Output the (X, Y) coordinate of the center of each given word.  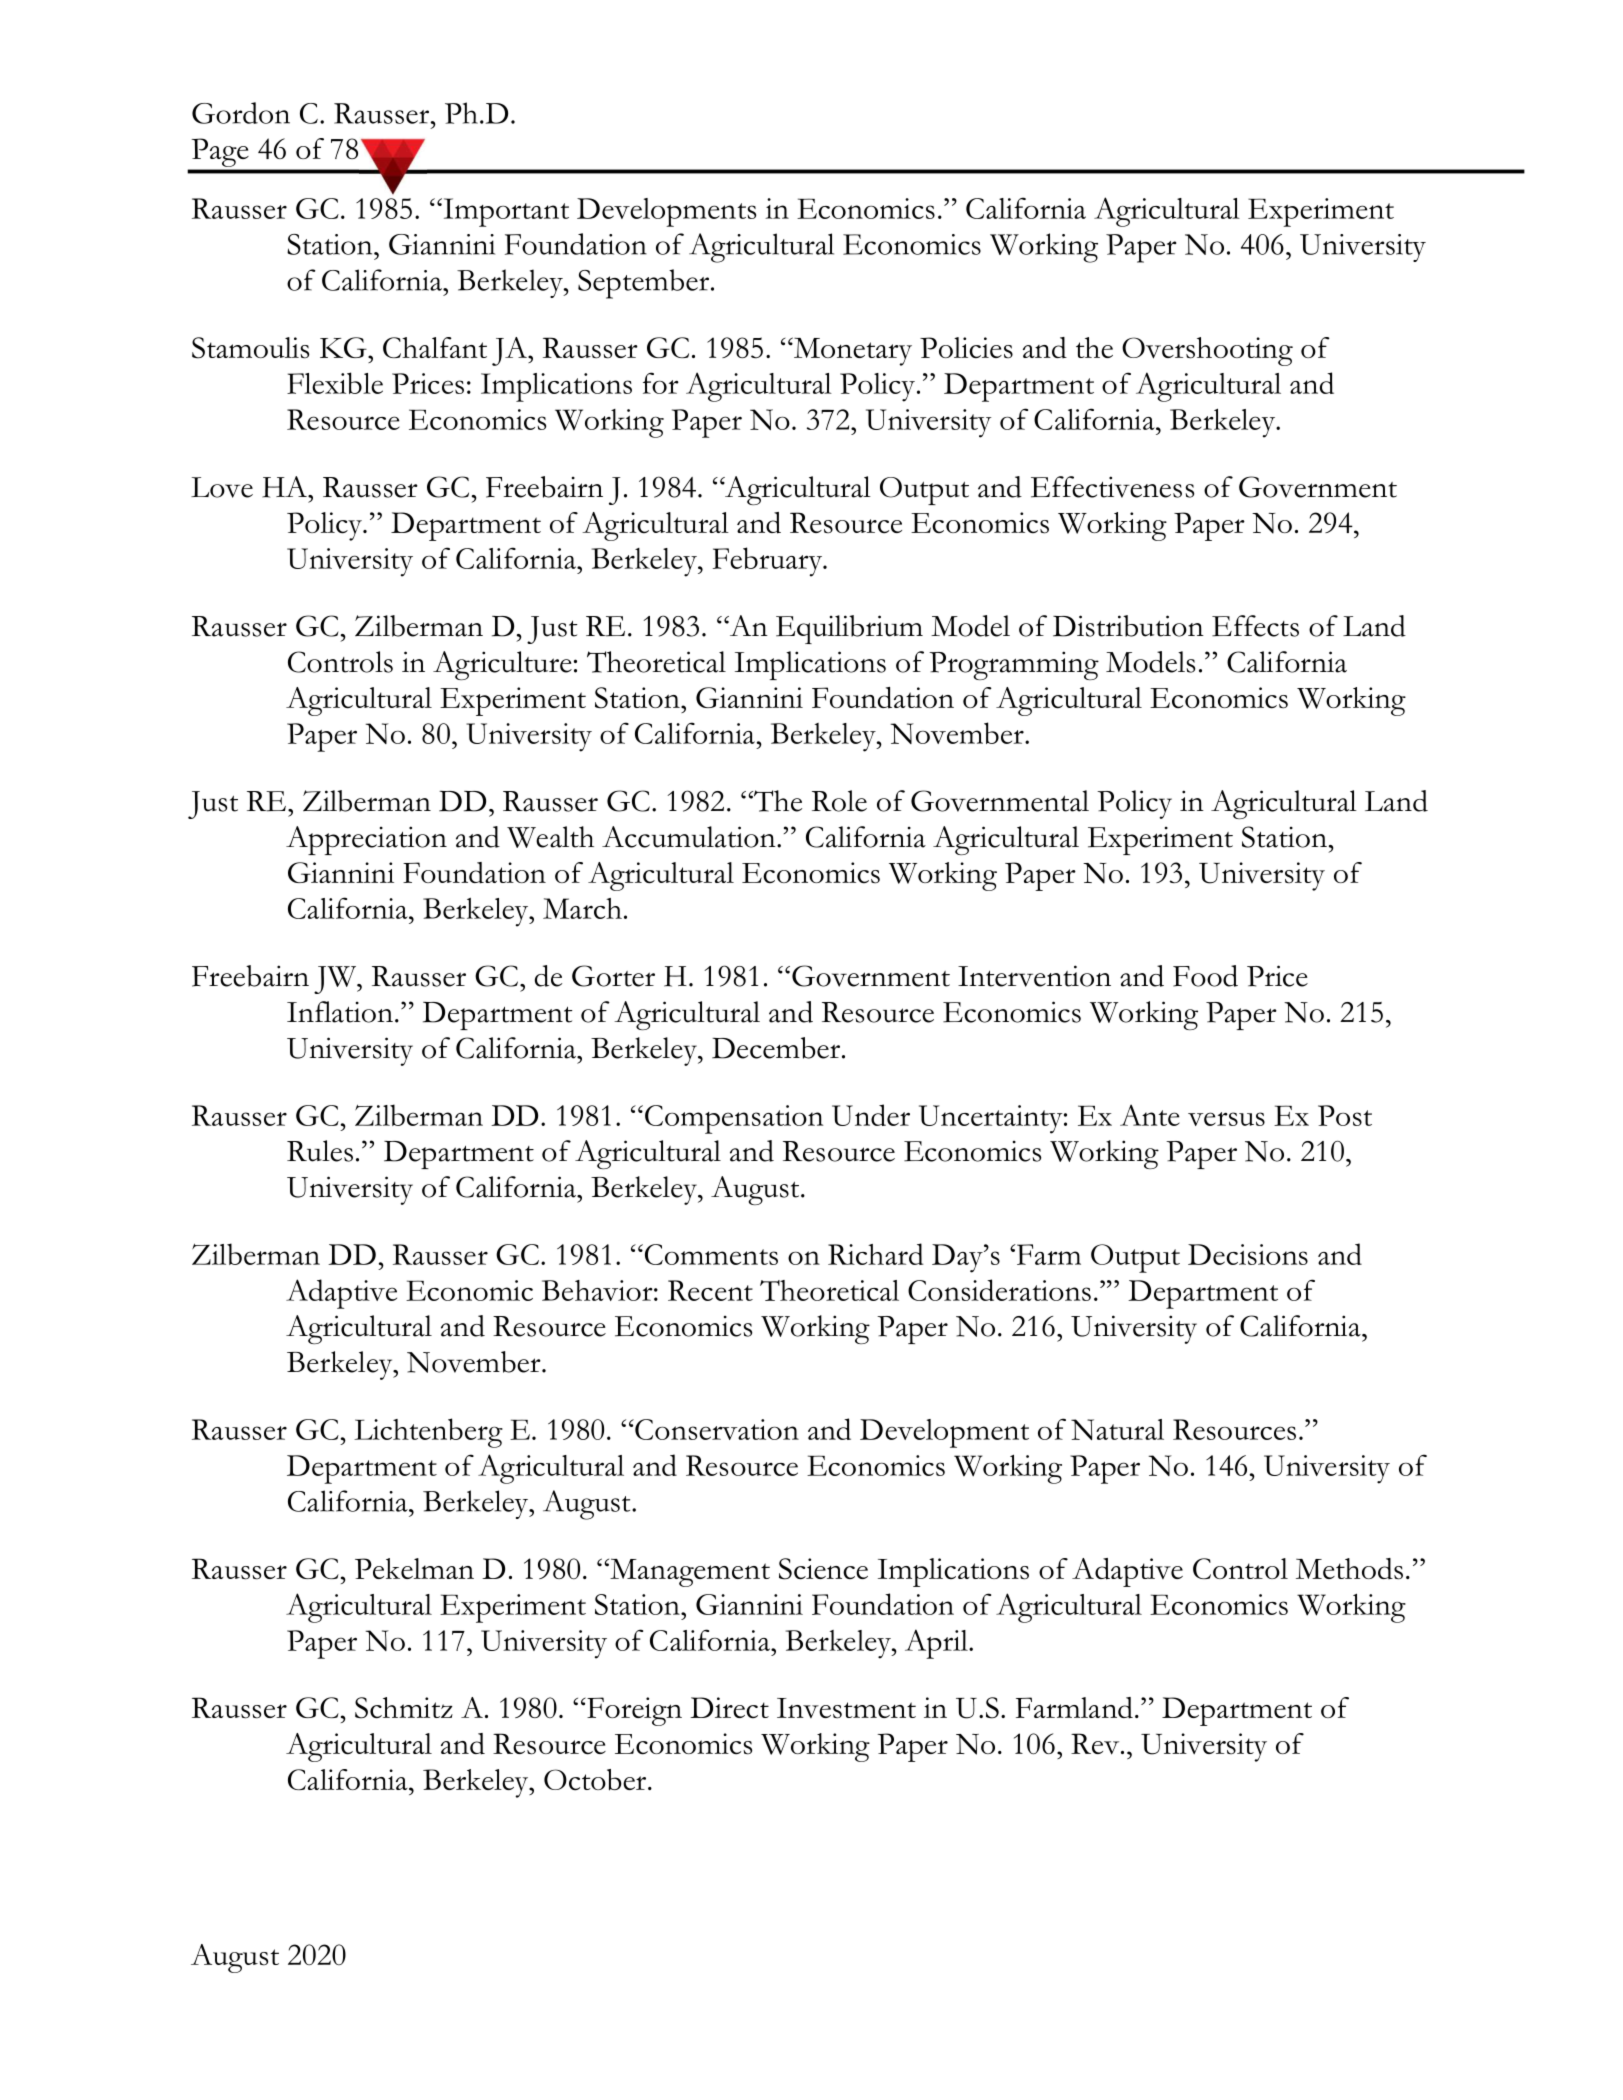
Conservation (716, 1429)
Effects (1255, 626)
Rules (320, 1151)
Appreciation (366, 840)
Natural (1117, 1429)
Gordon (241, 113)
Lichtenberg (428, 1433)
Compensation (734, 1119)
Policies (966, 348)
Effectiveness (1112, 487)
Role (839, 801)
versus (1226, 1119)
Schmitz (404, 1708)
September (643, 284)
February (769, 562)
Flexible (335, 383)
